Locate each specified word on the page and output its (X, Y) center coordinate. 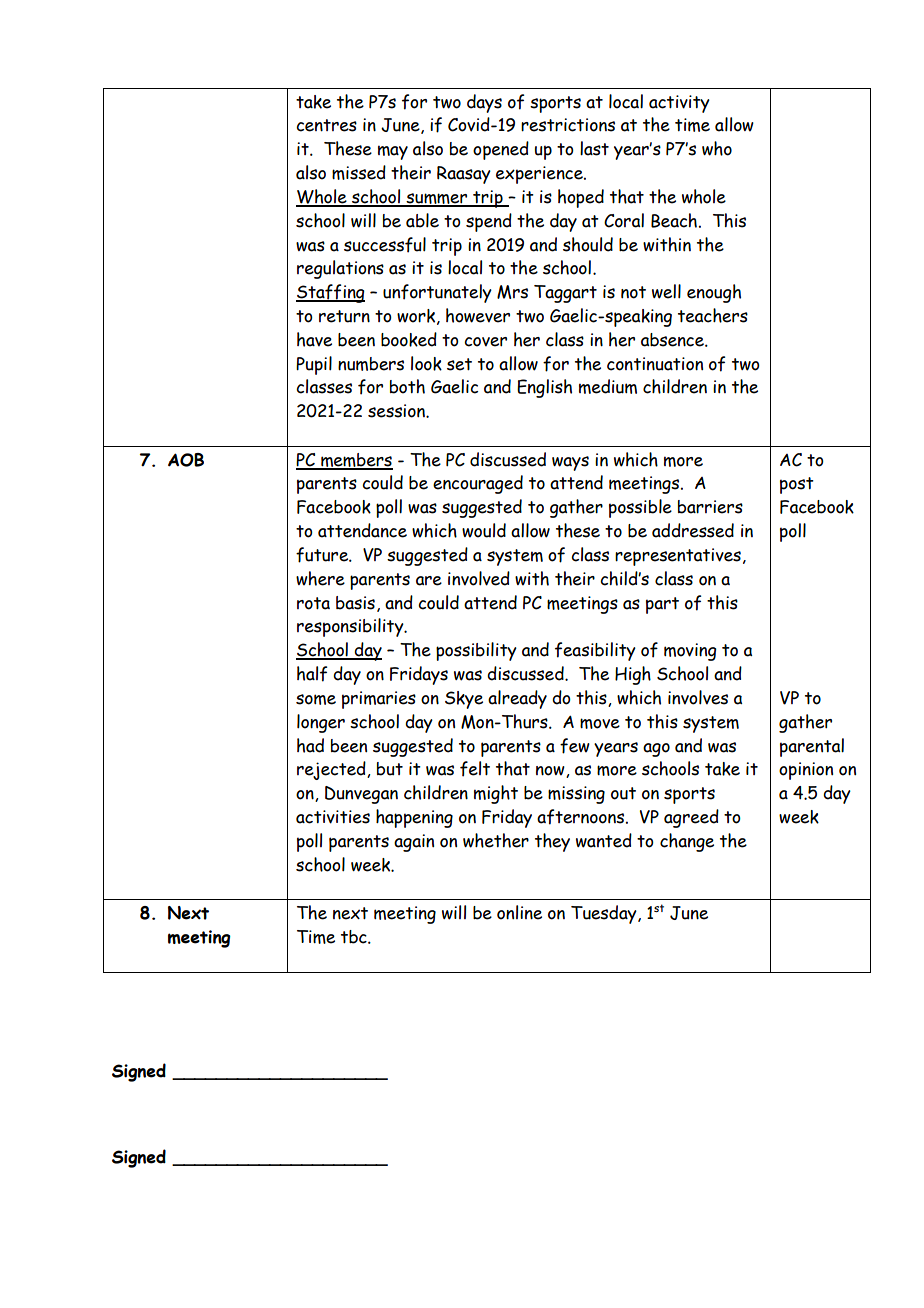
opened (501, 150)
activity (679, 104)
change (687, 842)
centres (326, 125)
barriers (710, 507)
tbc (355, 937)
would (484, 530)
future (323, 555)
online (519, 912)
